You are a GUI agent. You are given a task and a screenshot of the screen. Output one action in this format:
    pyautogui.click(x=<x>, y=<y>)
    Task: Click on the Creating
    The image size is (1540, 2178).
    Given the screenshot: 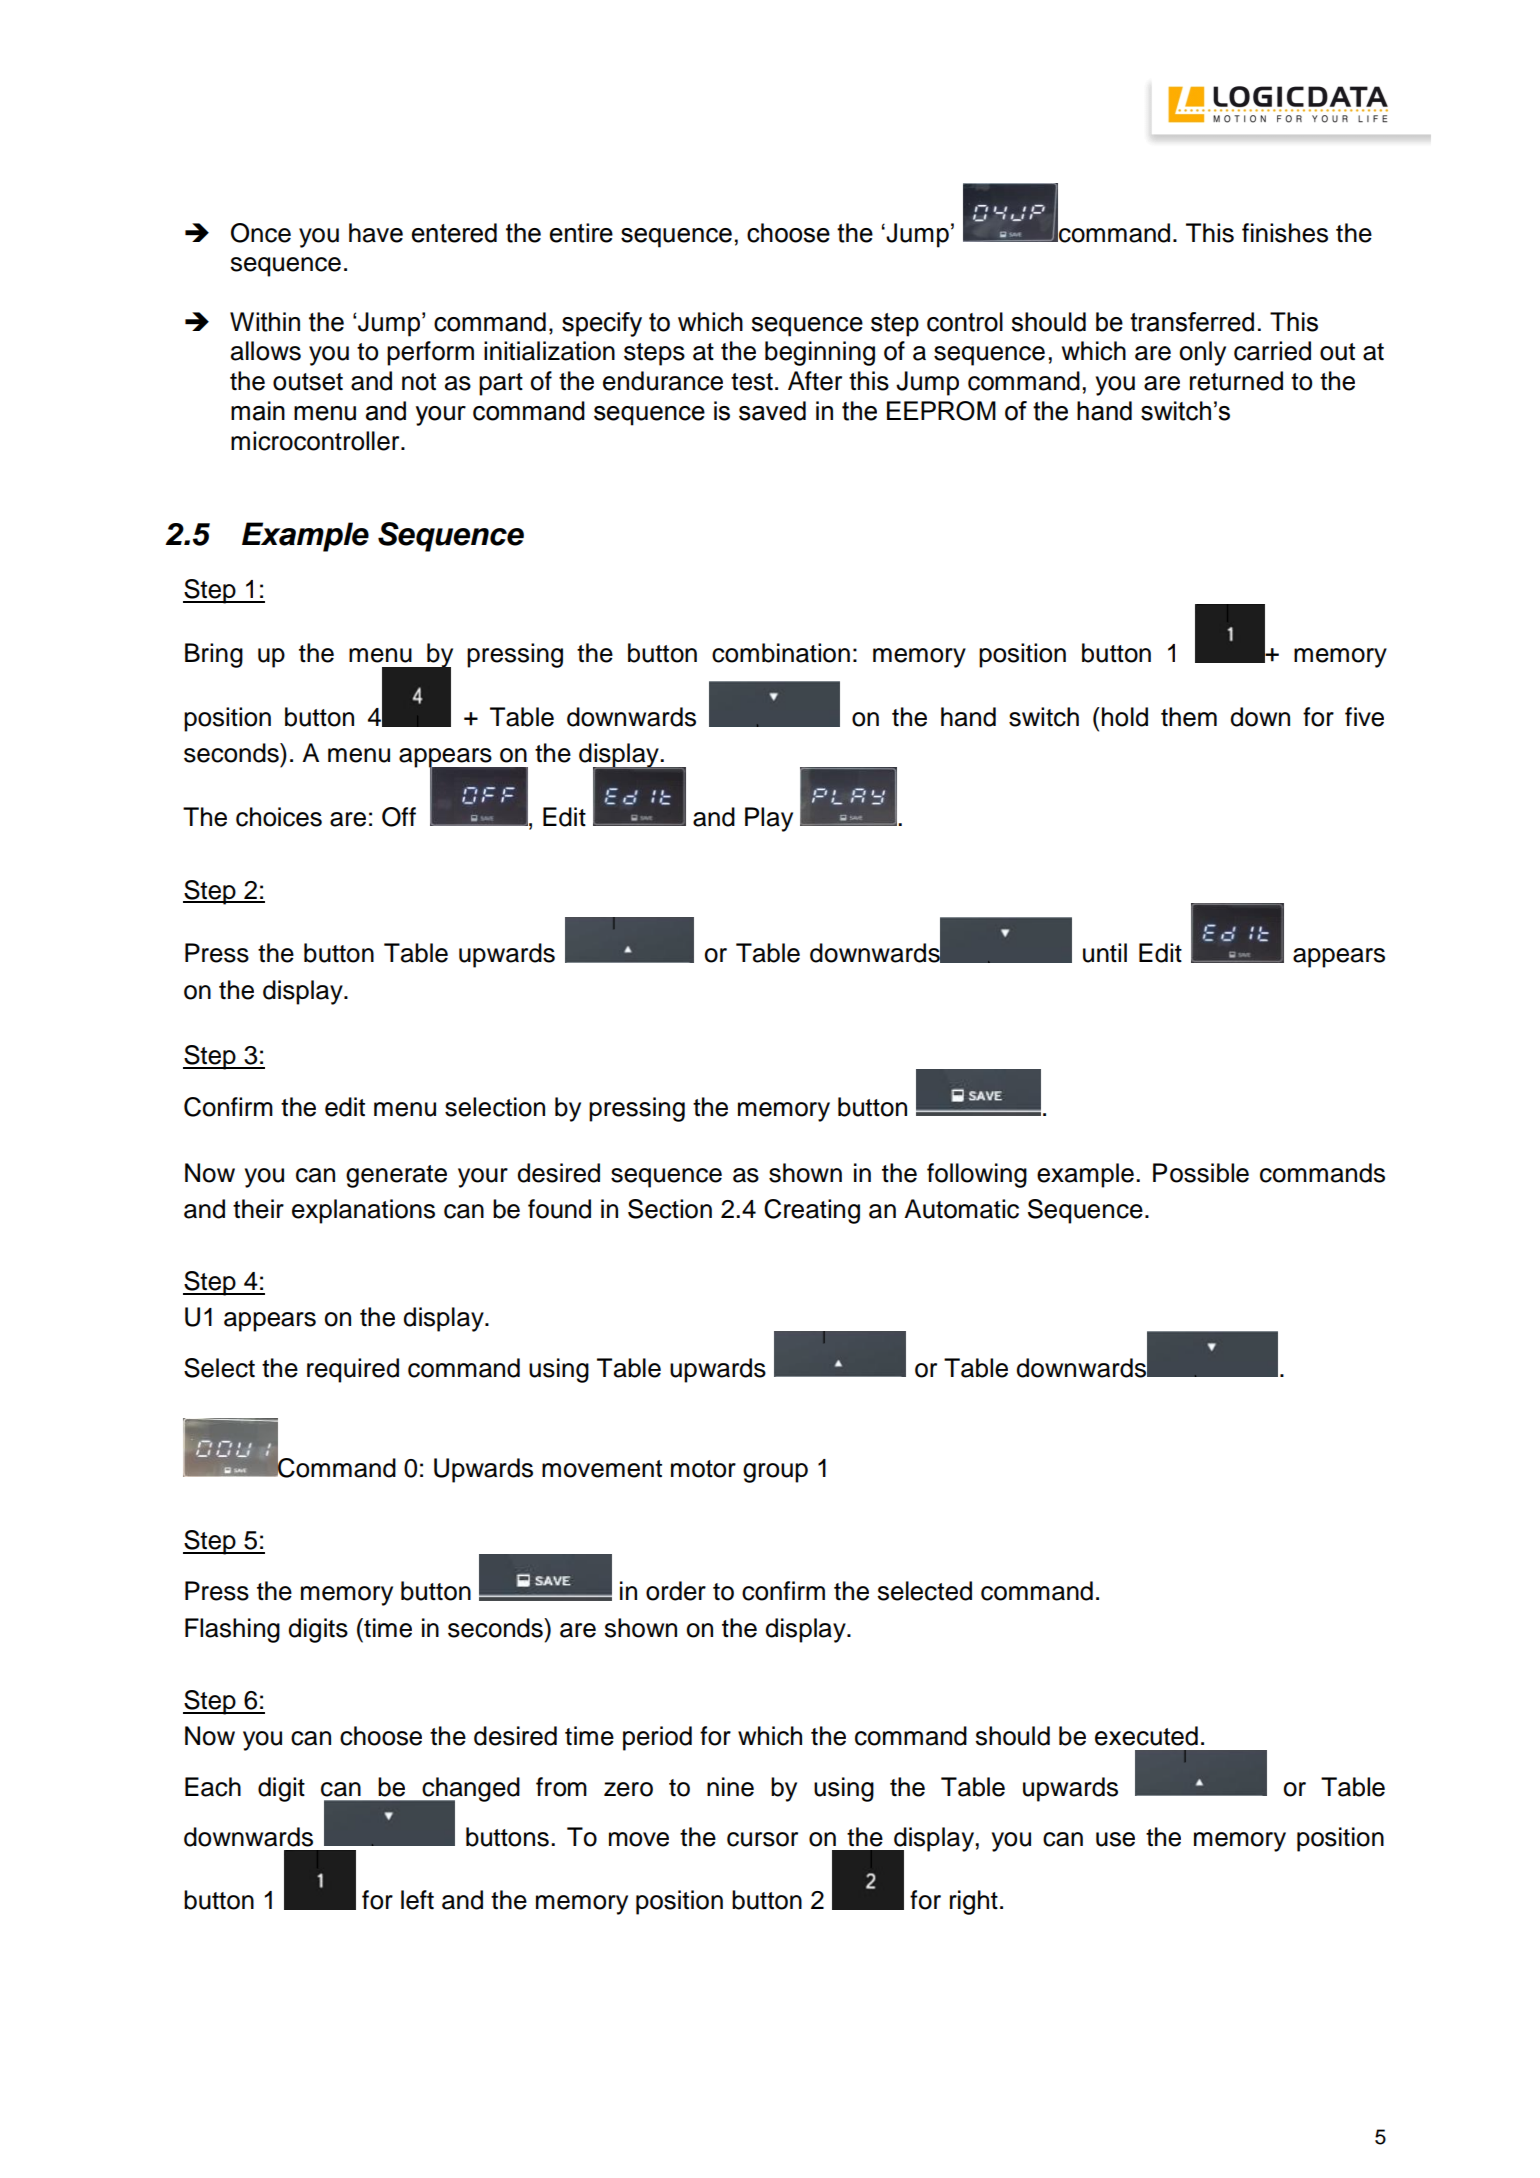 What is the action you would take?
    pyautogui.click(x=812, y=1211)
